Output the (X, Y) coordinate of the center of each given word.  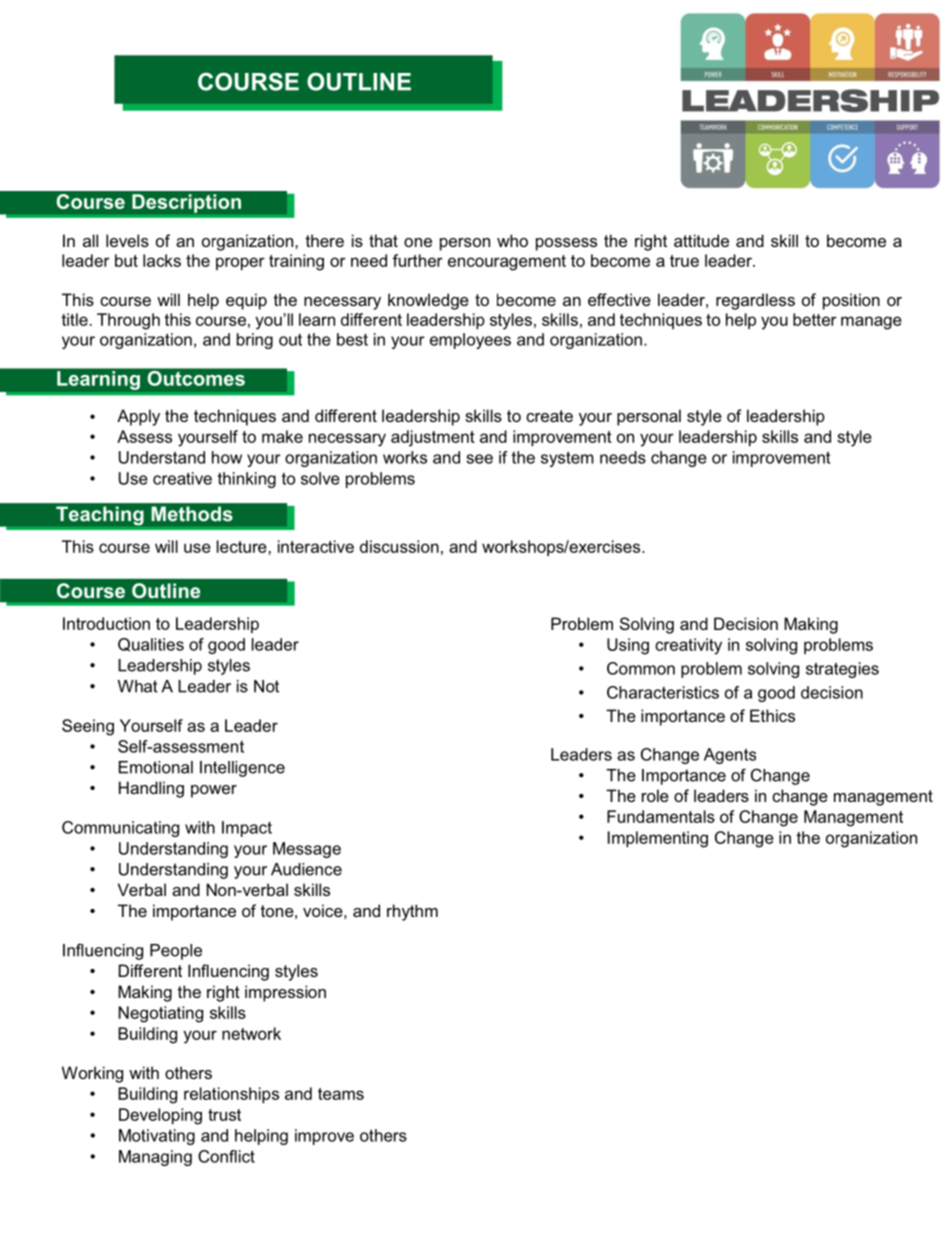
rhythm (412, 912)
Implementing (658, 839)
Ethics (772, 715)
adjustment (433, 438)
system (567, 459)
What (138, 686)
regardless (755, 301)
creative (182, 478)
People (176, 952)
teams (341, 1094)
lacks (162, 260)
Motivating (157, 1137)
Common (641, 668)
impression (285, 993)
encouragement (507, 263)
